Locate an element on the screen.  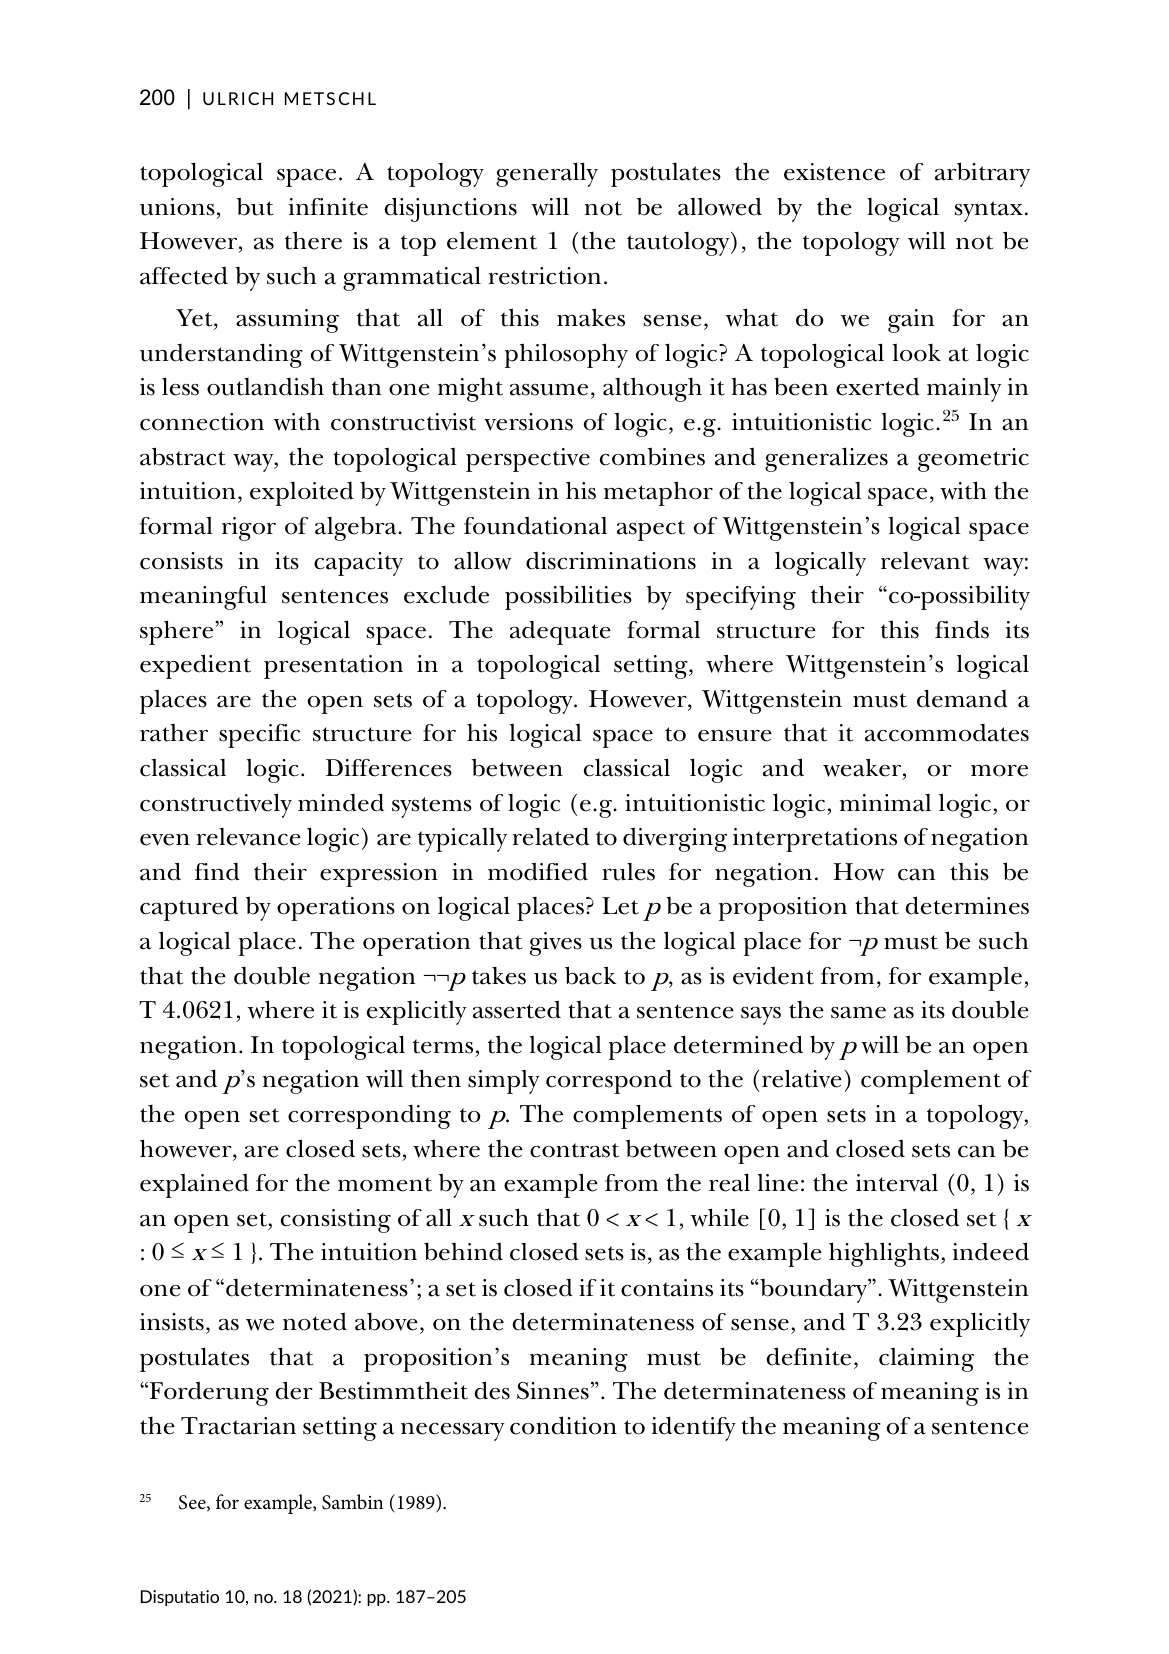
specific is located at coordinates (260, 736).
